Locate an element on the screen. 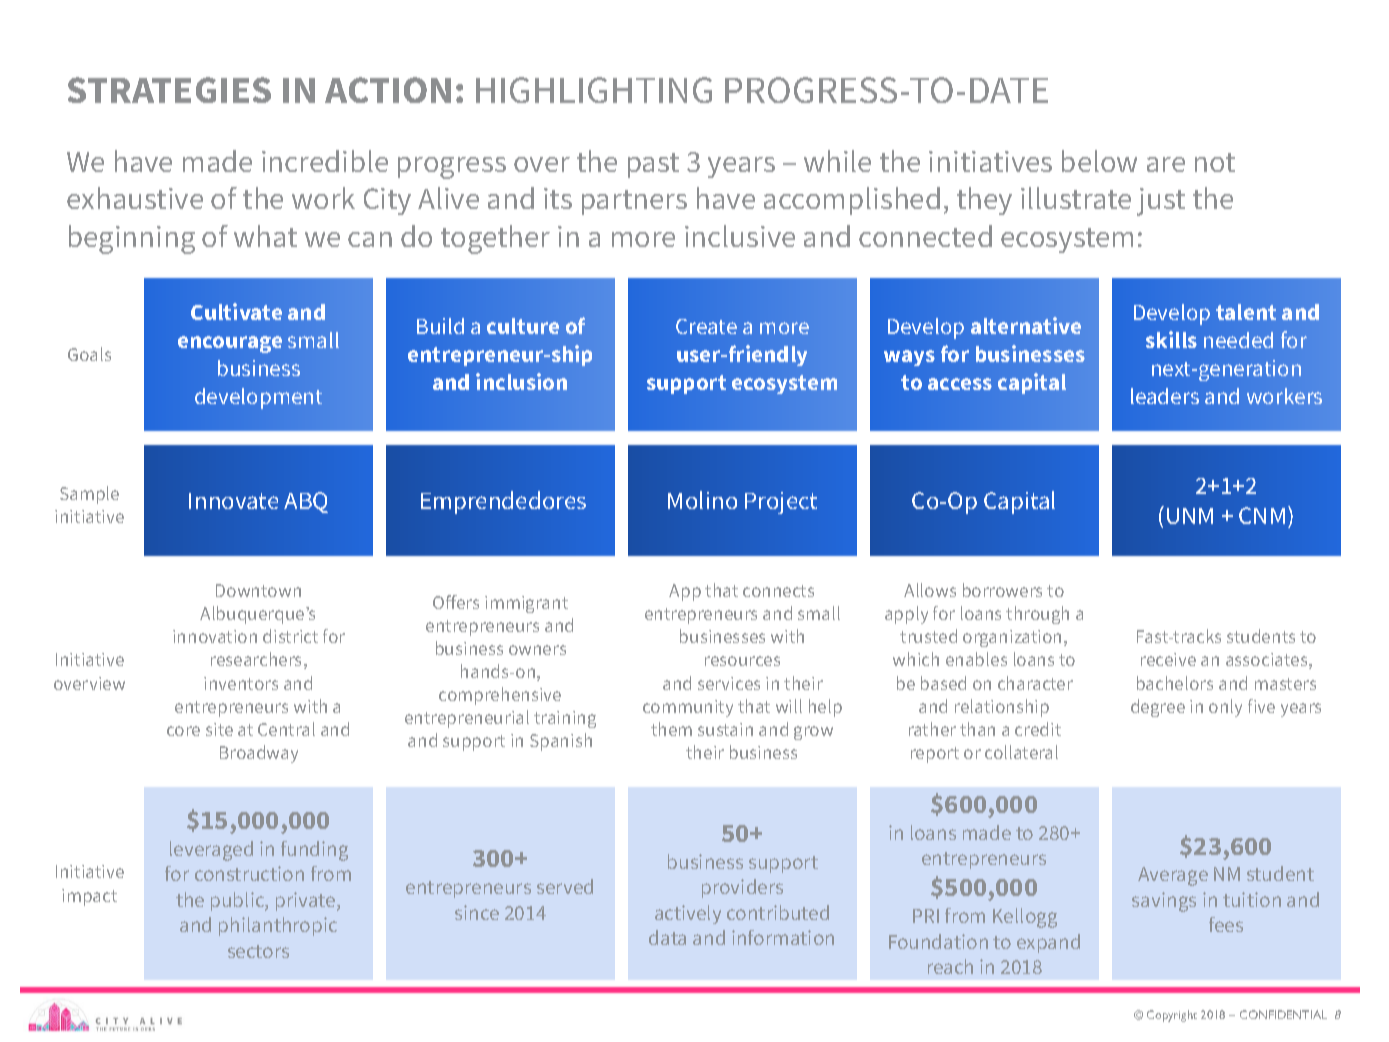 This screenshot has width=1389, height=1042. sectors is located at coordinates (258, 951).
